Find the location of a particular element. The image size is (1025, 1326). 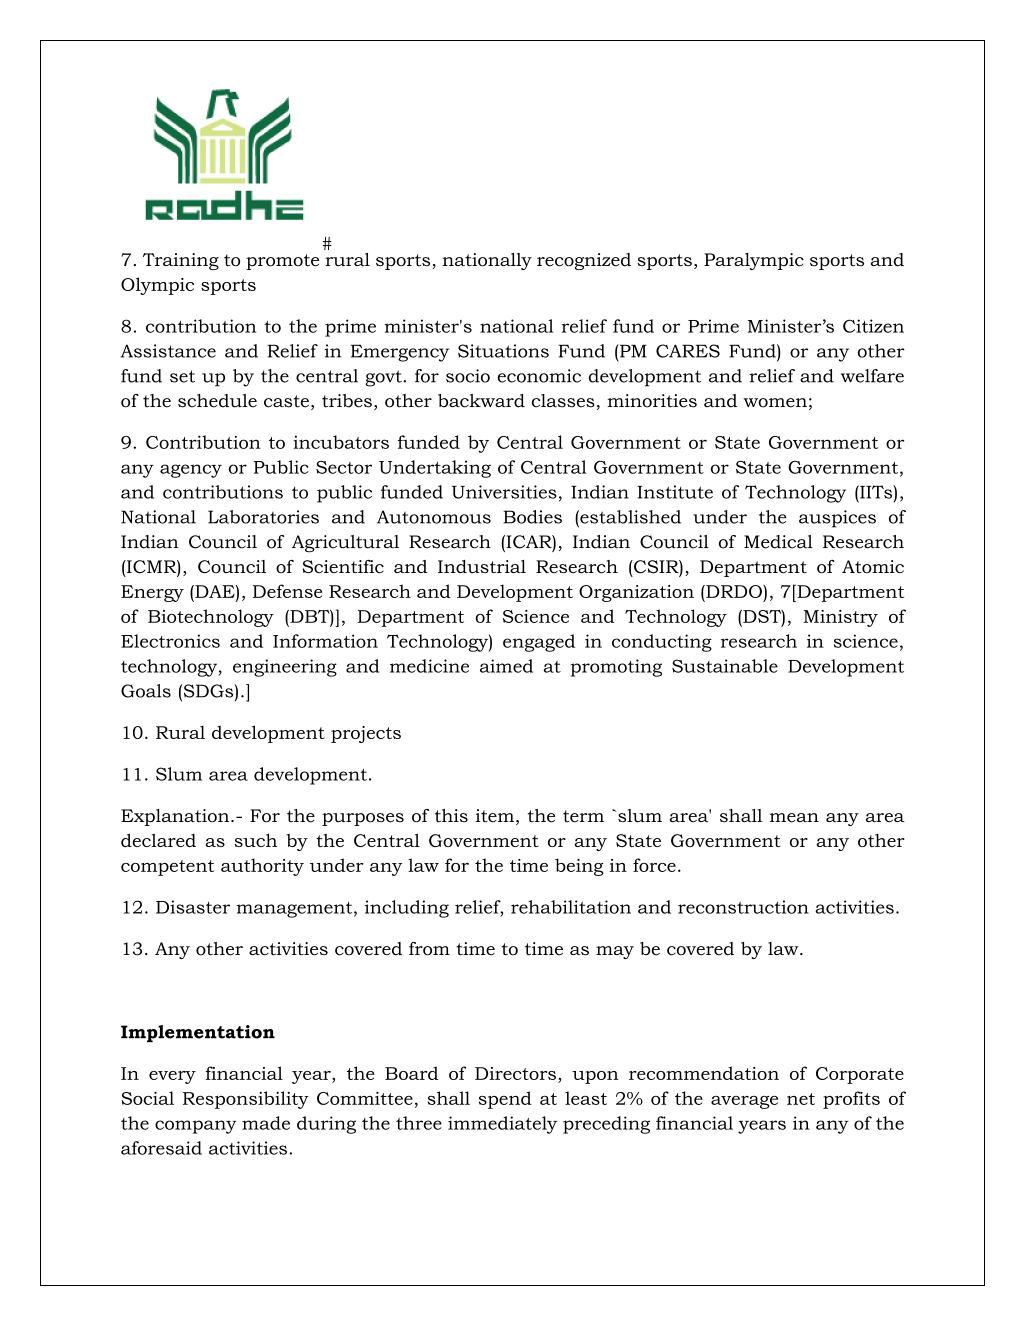

Disaster is located at coordinates (193, 907).
